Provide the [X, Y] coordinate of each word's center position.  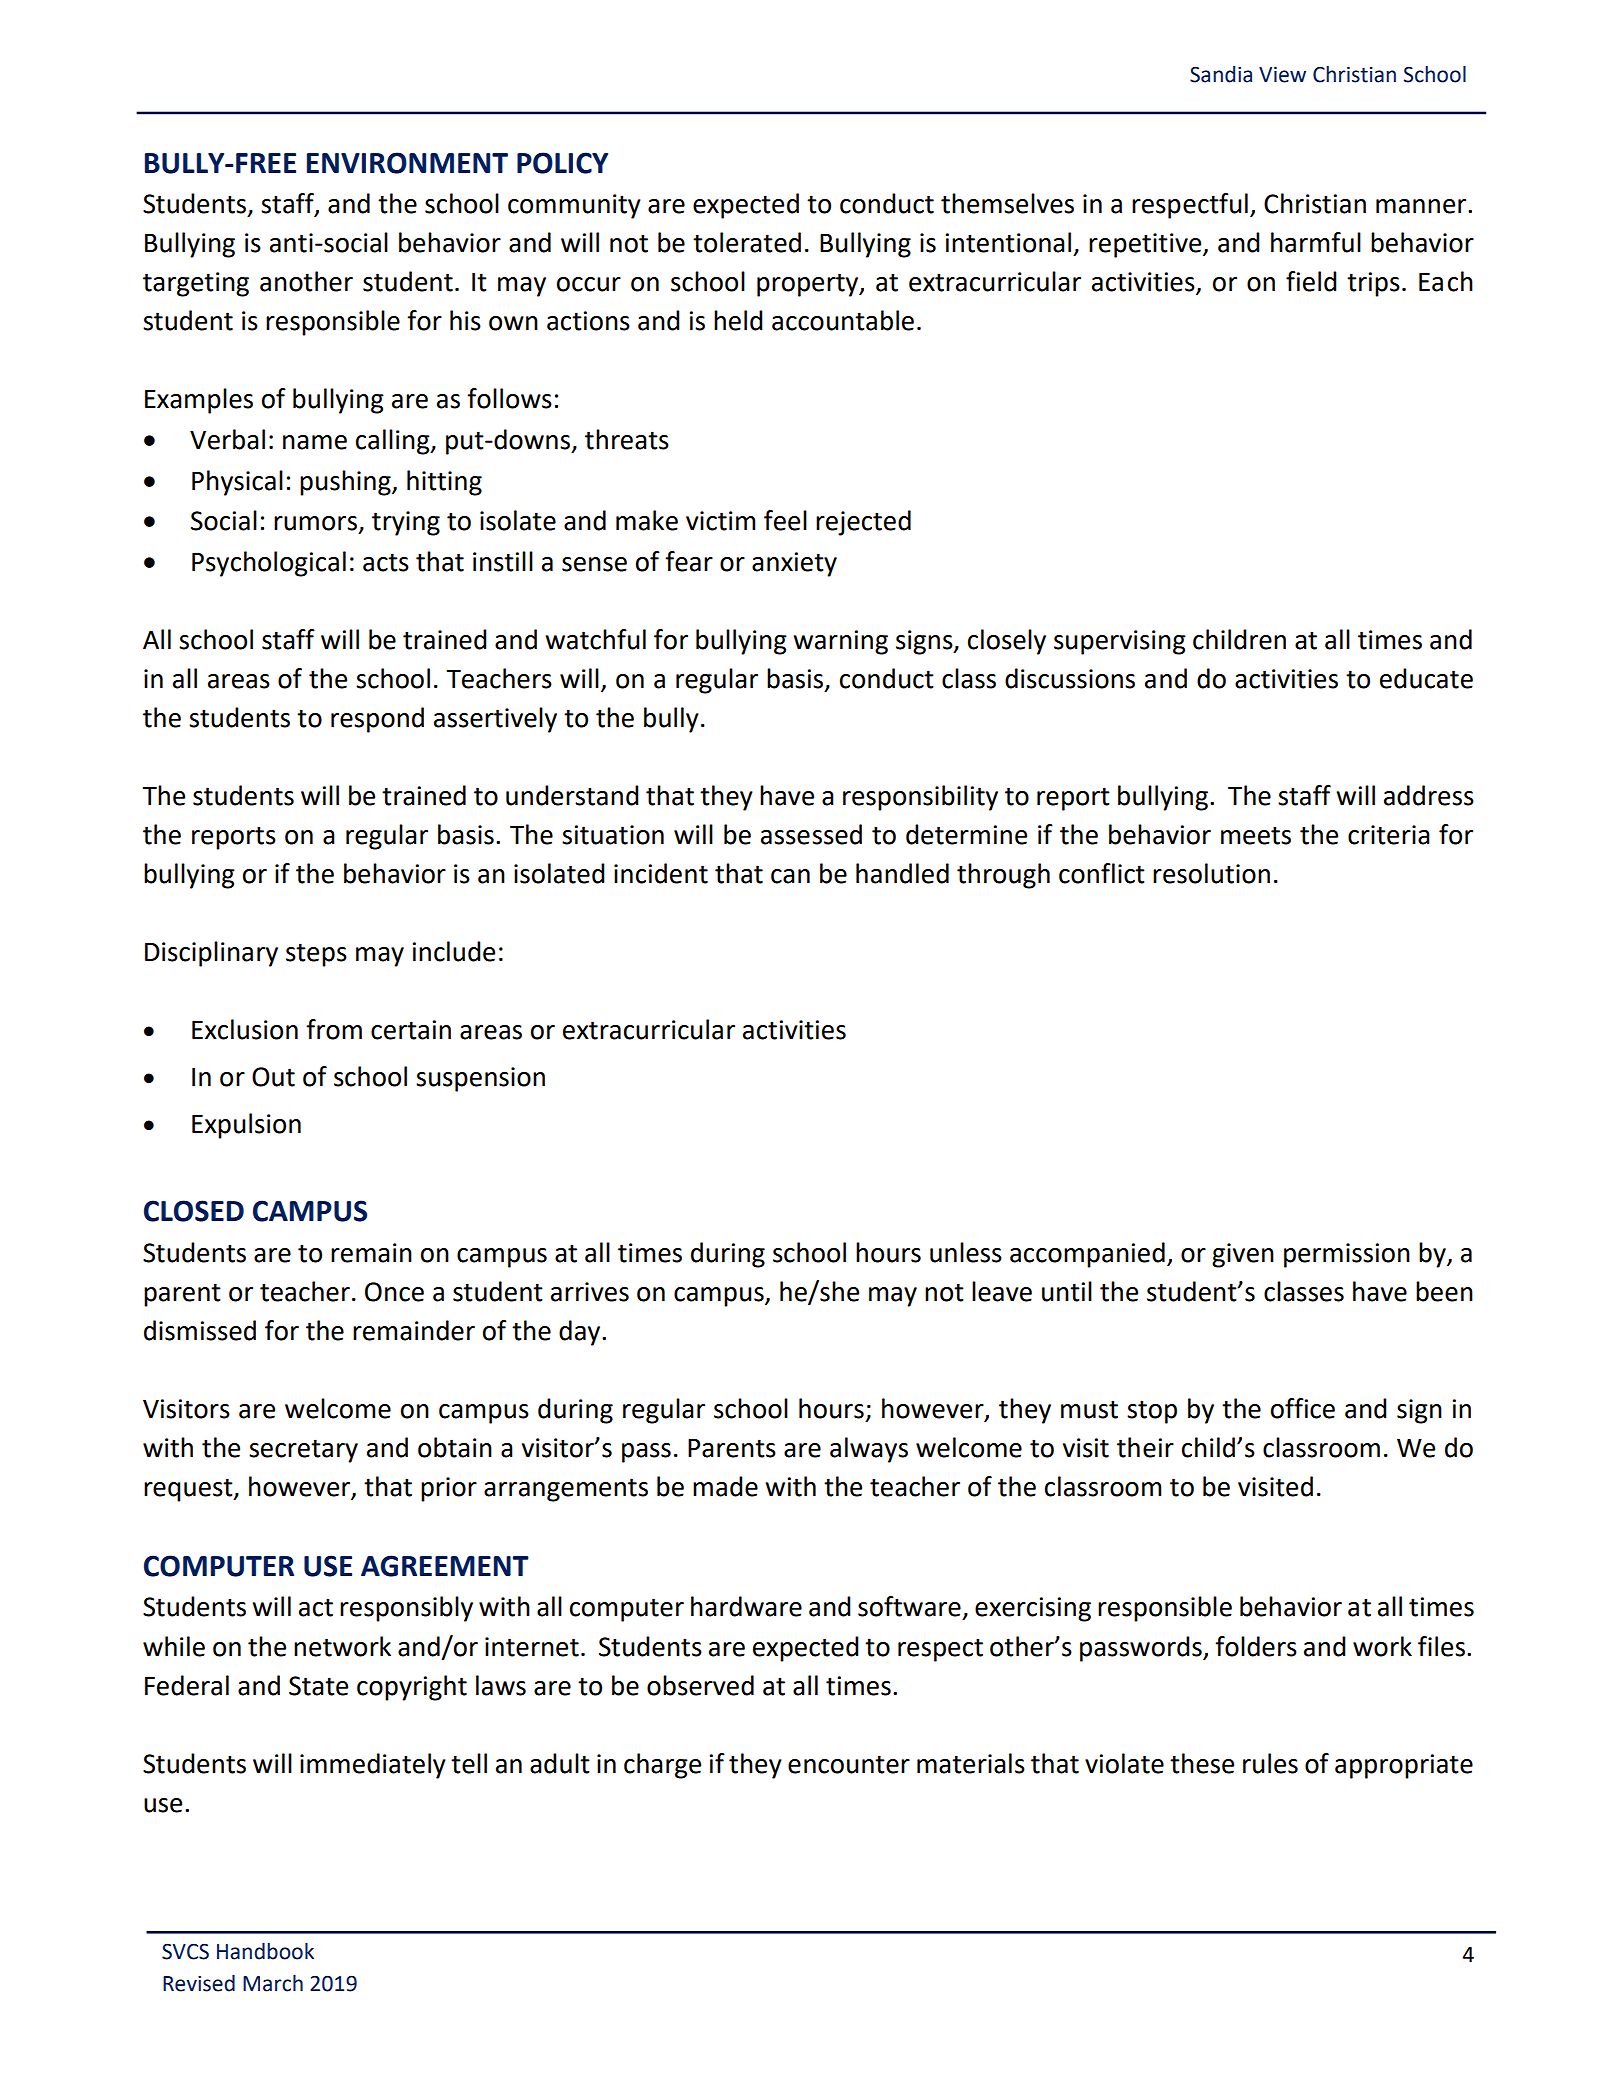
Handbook [265, 1951]
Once [394, 1292]
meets [1256, 835]
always [869, 1450]
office [1303, 1408]
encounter [849, 1764]
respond [377, 720]
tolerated [747, 242]
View [1282, 75]
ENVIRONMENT [407, 163]
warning [840, 642]
